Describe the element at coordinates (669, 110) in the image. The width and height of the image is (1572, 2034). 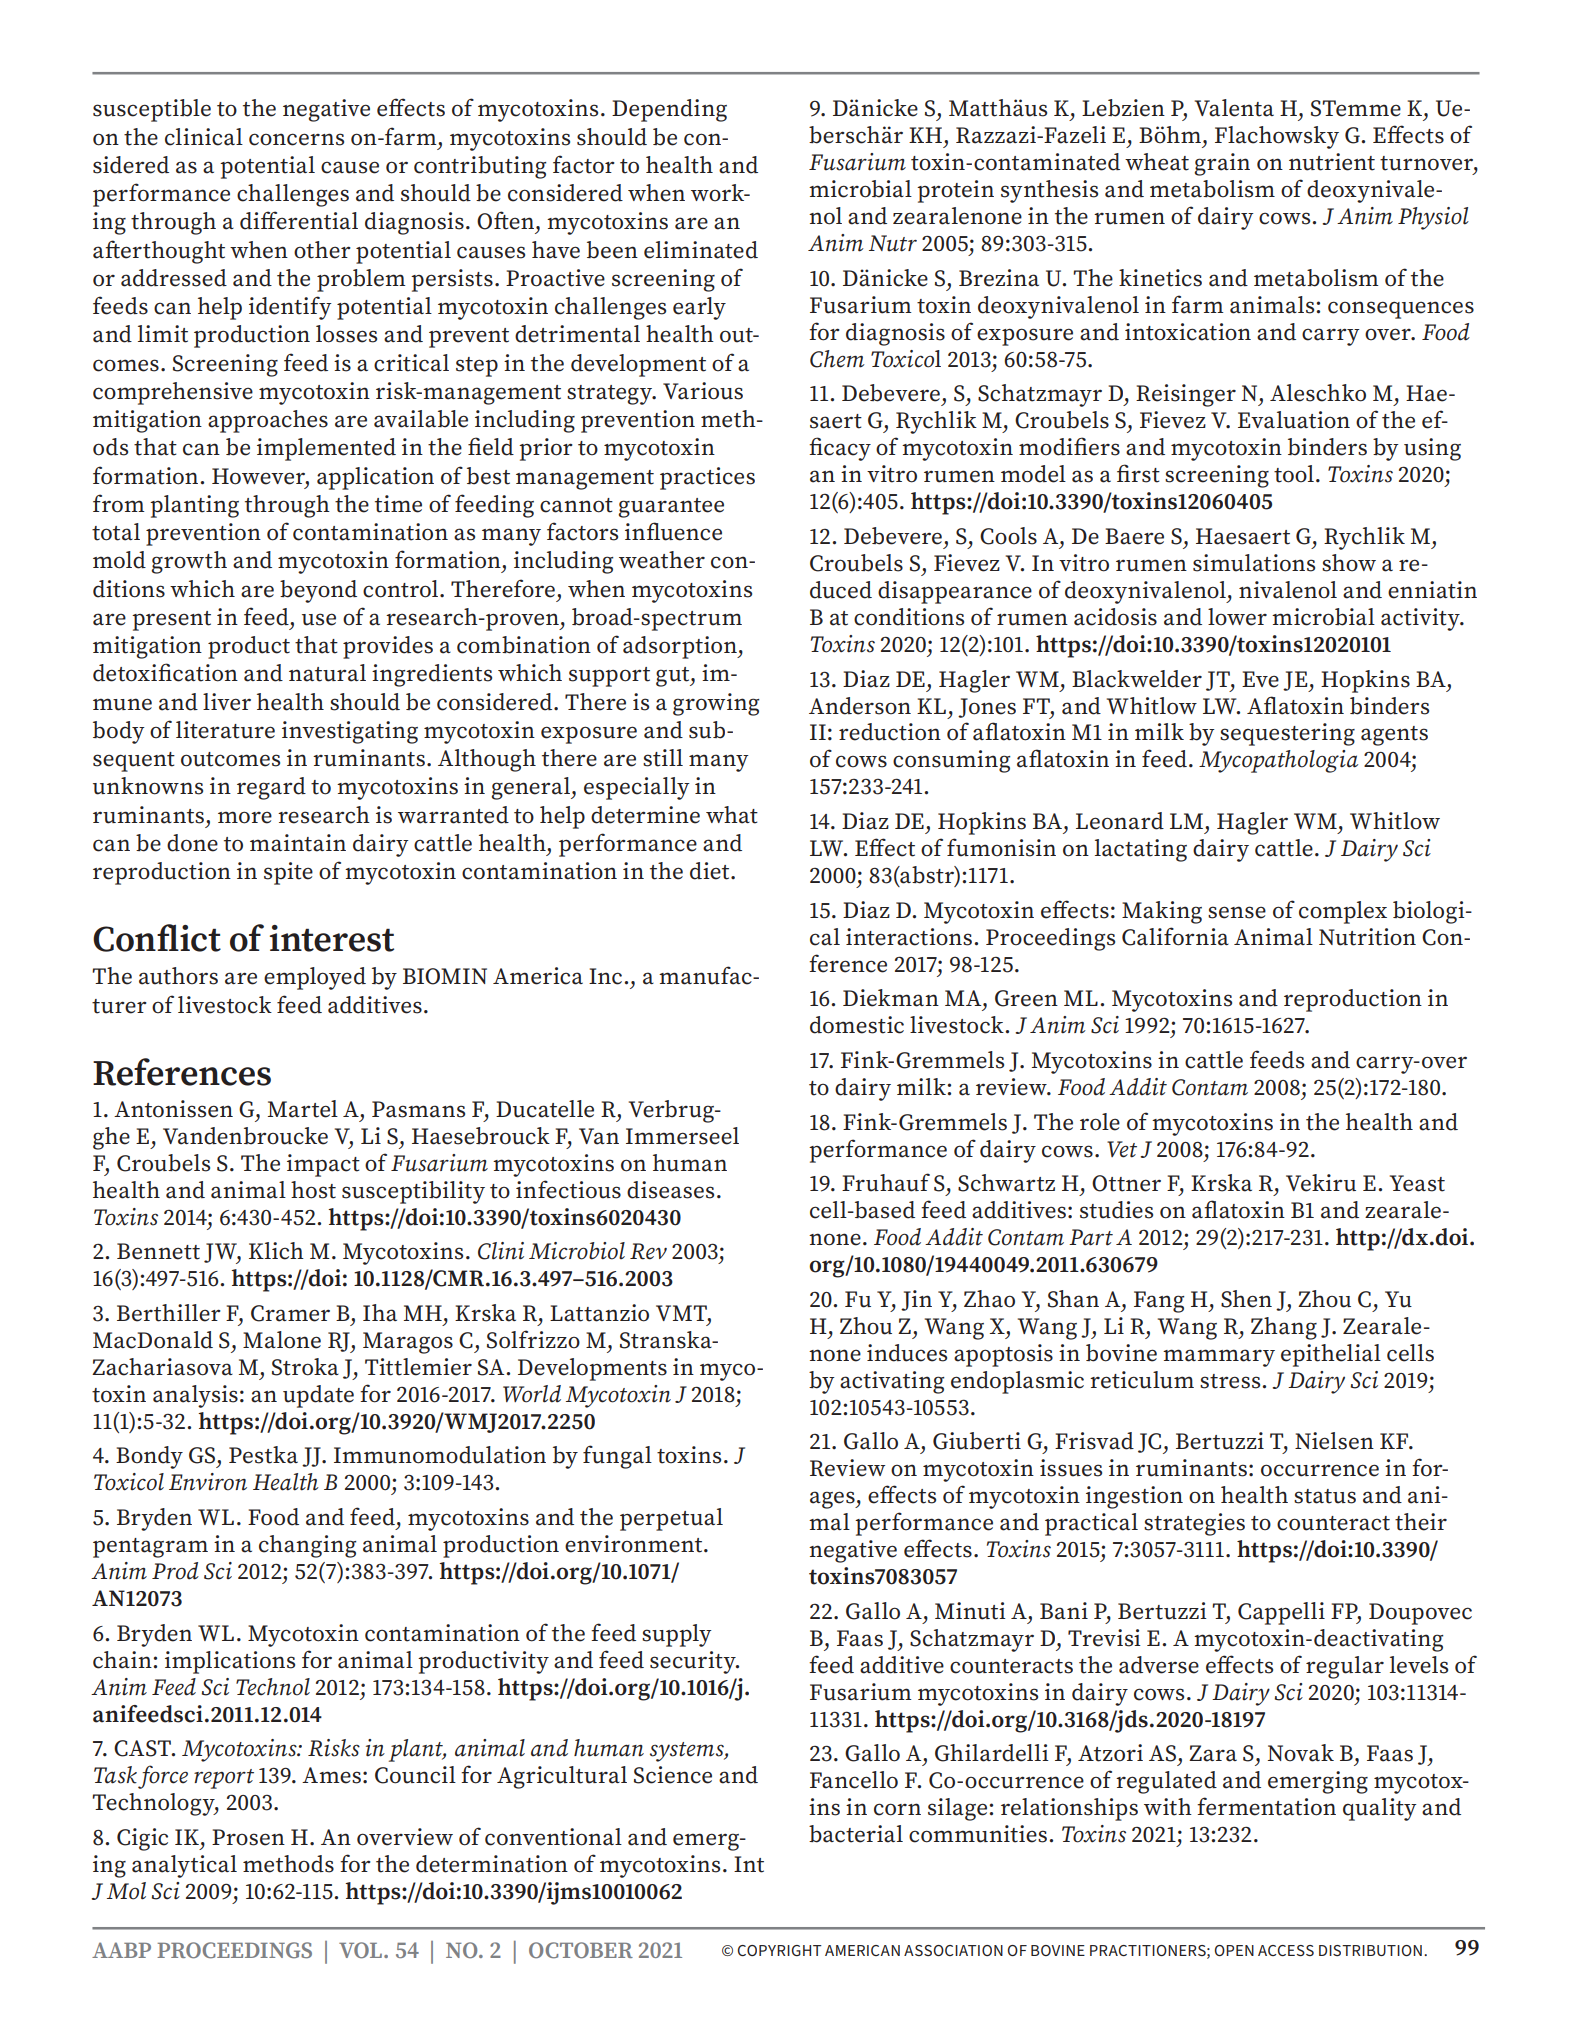
I see `Depending` at that location.
